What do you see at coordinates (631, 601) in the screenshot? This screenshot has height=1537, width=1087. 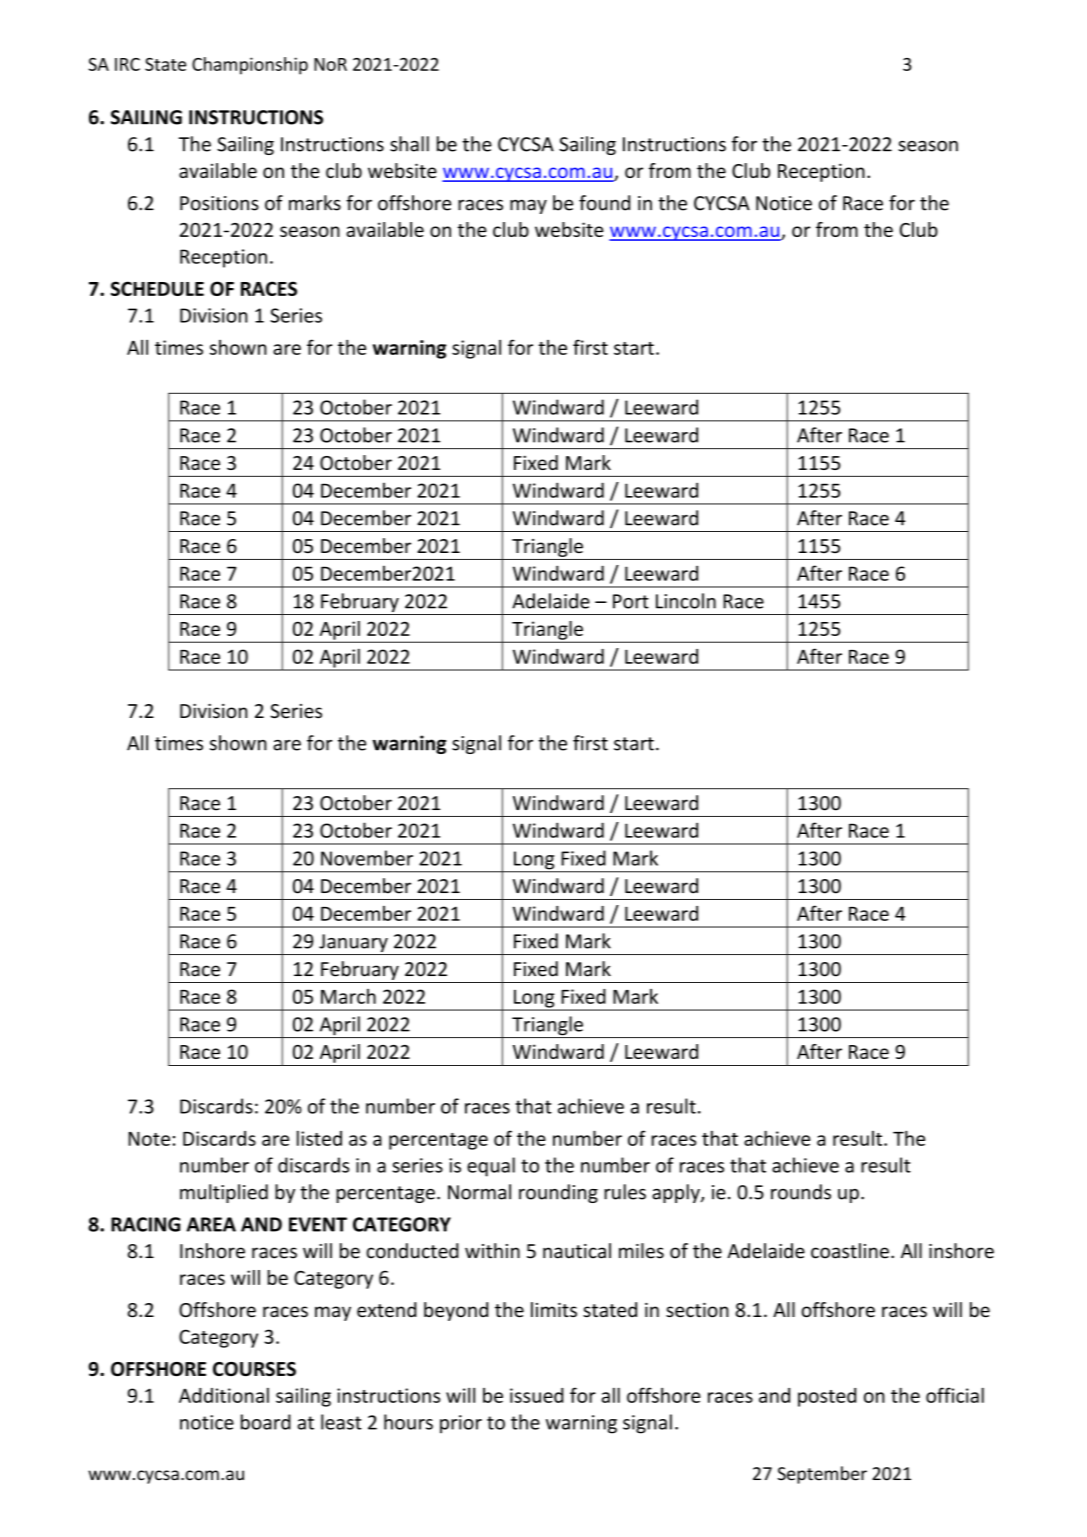 I see `Port` at bounding box center [631, 601].
